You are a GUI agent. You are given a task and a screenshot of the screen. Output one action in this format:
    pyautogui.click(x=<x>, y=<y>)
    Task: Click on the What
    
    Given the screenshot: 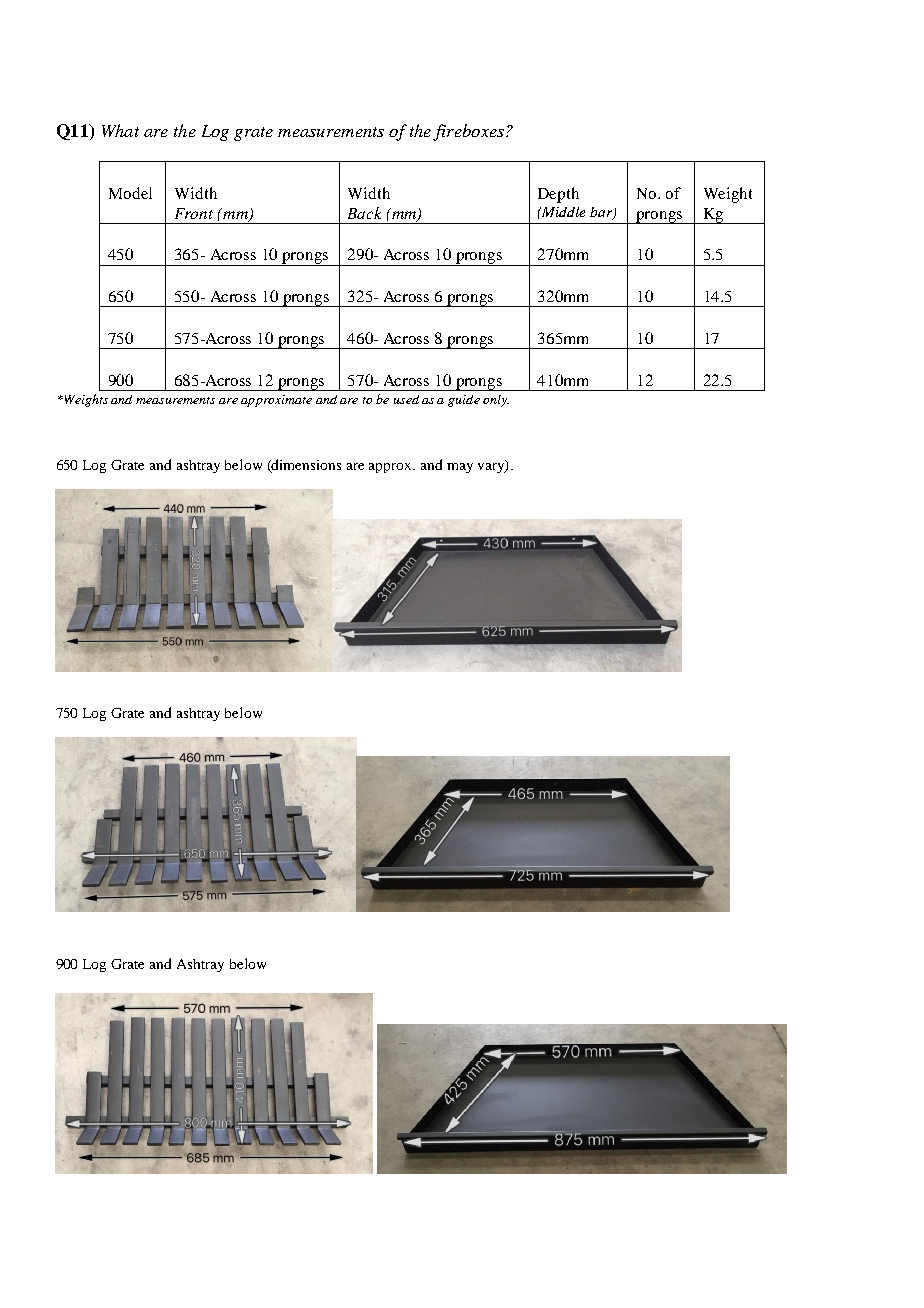 What is the action you would take?
    pyautogui.click(x=120, y=130)
